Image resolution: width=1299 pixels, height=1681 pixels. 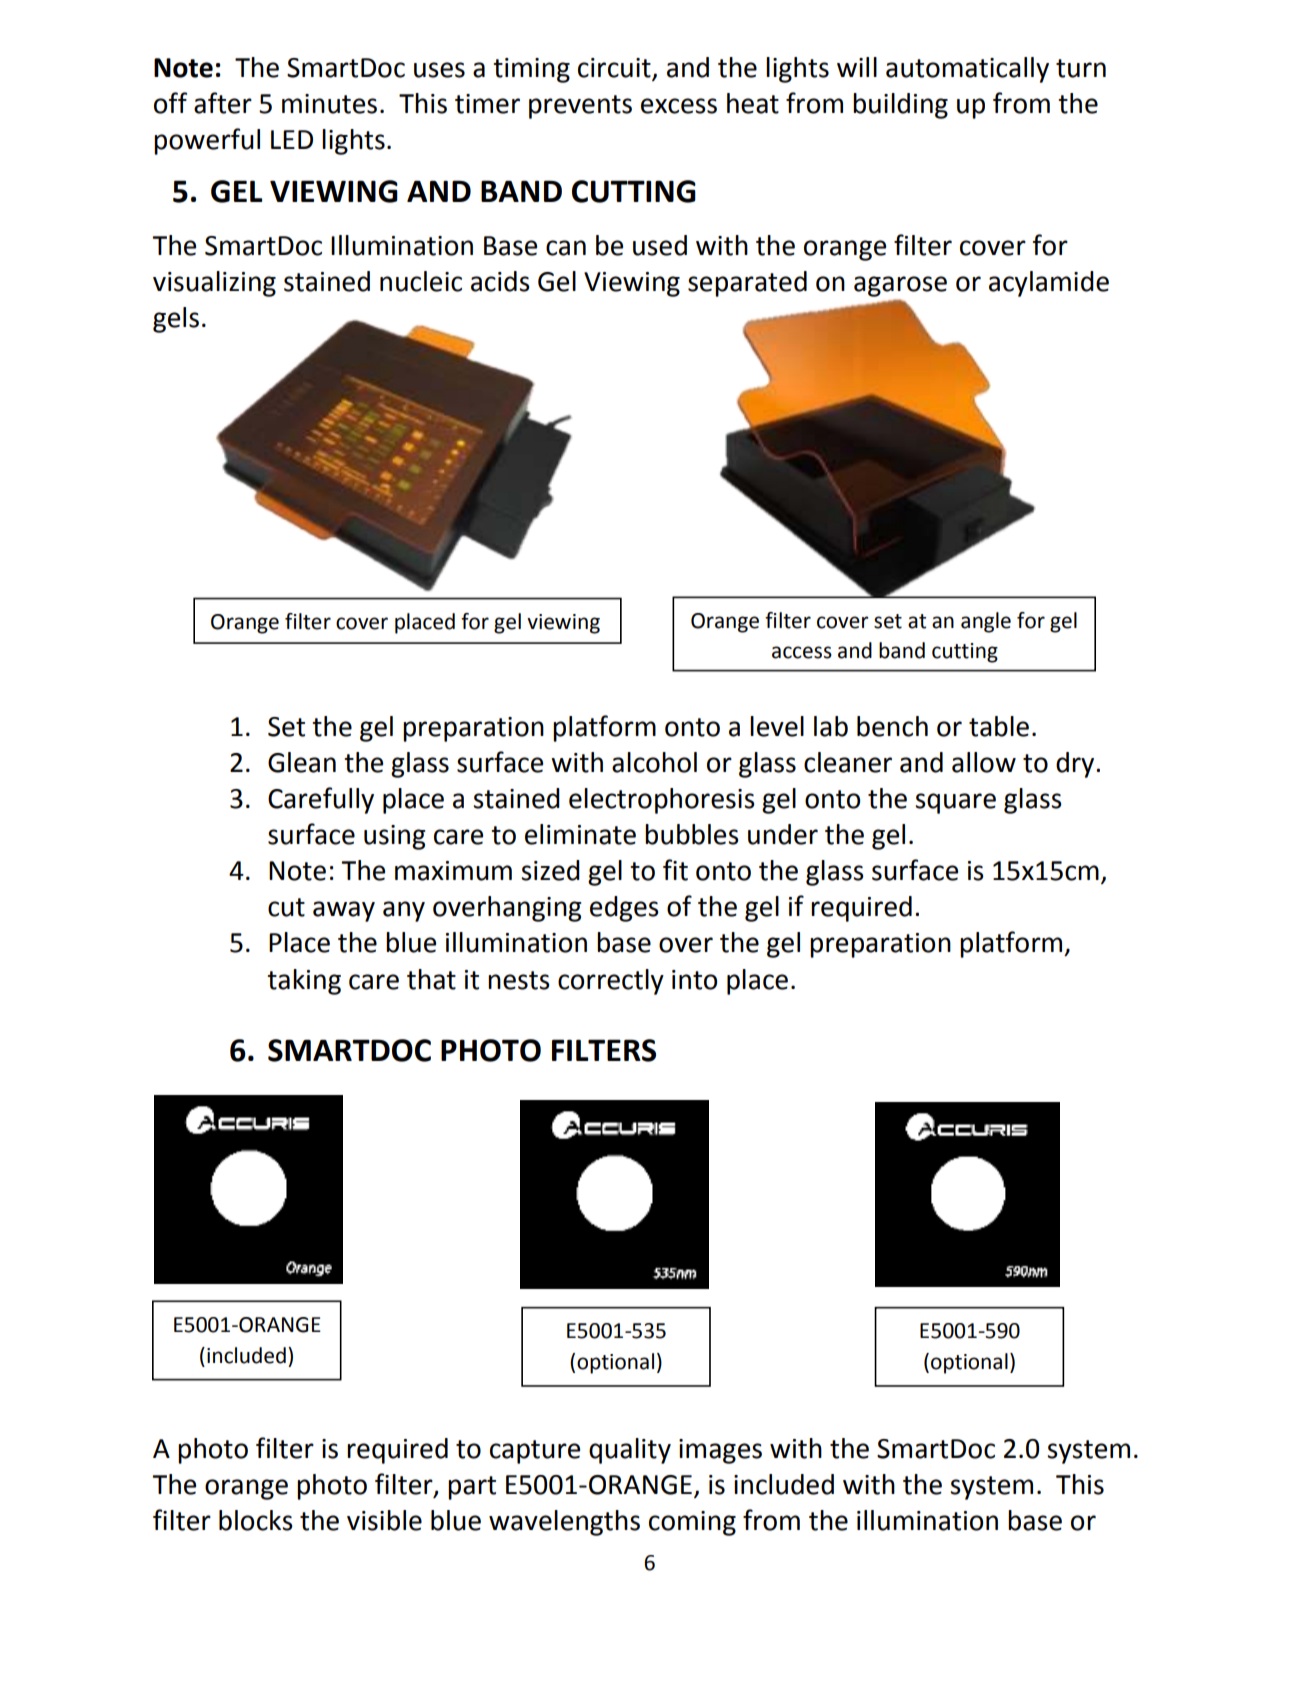 What do you see at coordinates (955, 803) in the screenshot?
I see `square` at bounding box center [955, 803].
